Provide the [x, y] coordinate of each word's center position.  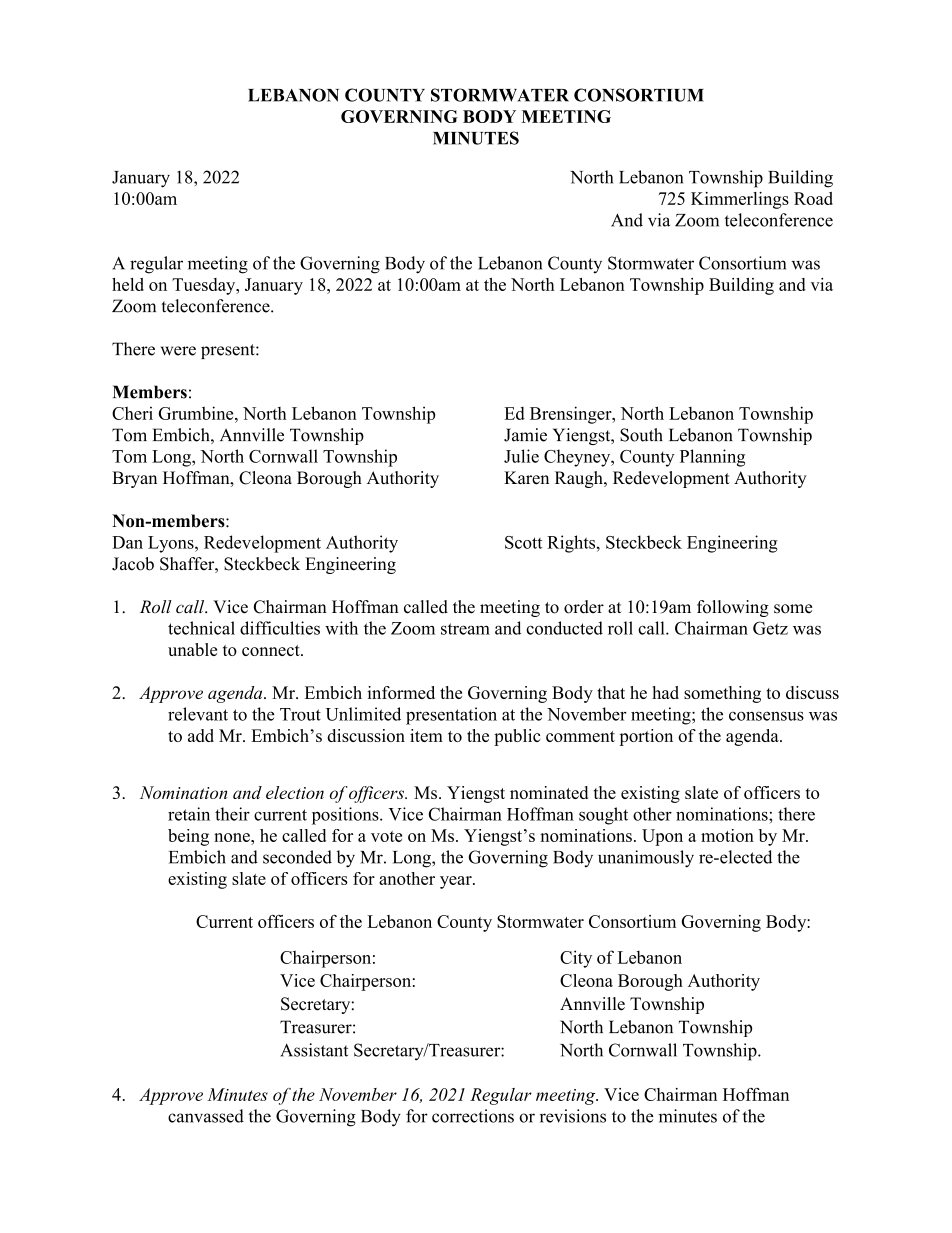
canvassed [206, 1116]
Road [813, 198]
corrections [473, 1116]
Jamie [525, 435]
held [128, 284]
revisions [573, 1116]
